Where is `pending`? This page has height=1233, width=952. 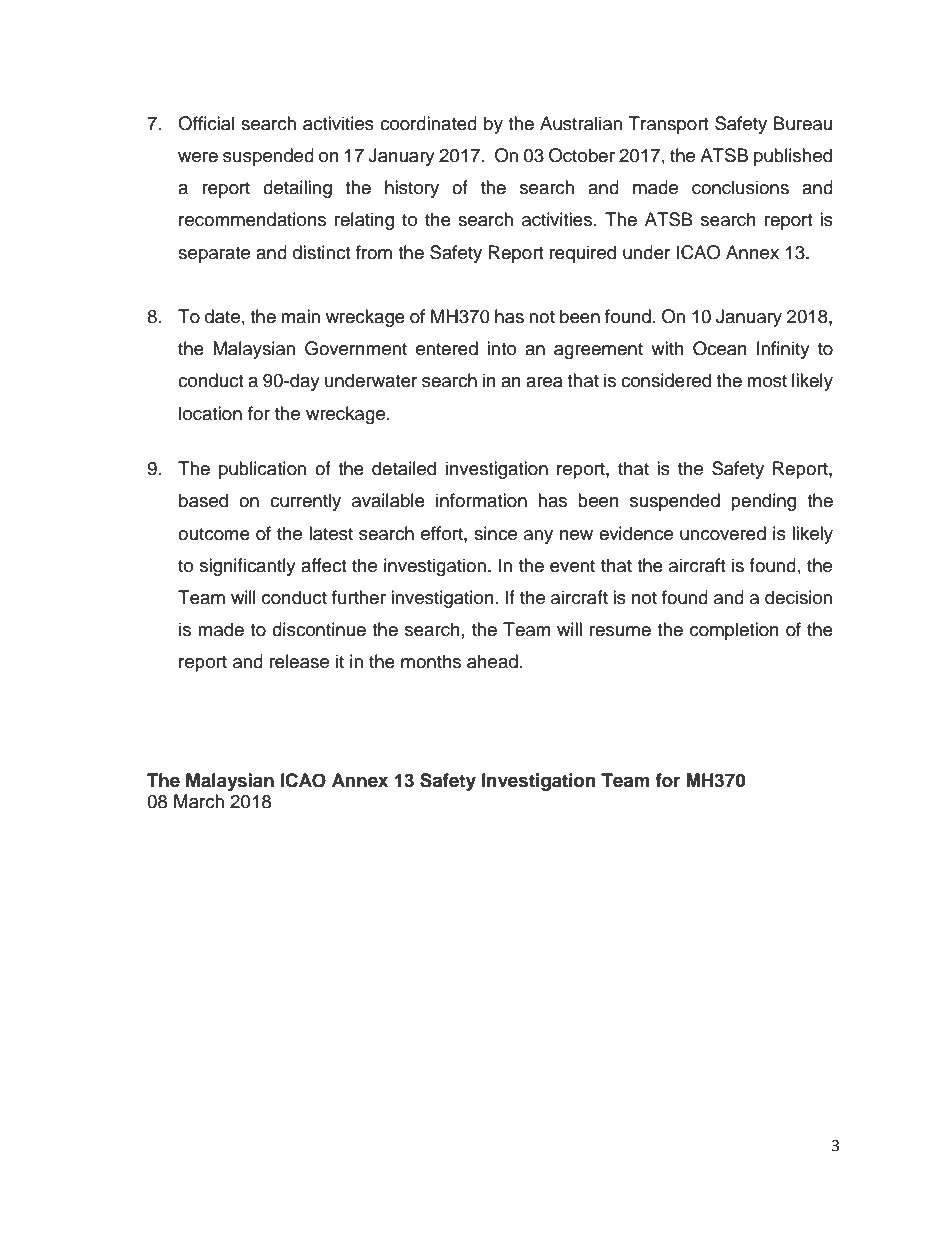 pending is located at coordinates (763, 502).
